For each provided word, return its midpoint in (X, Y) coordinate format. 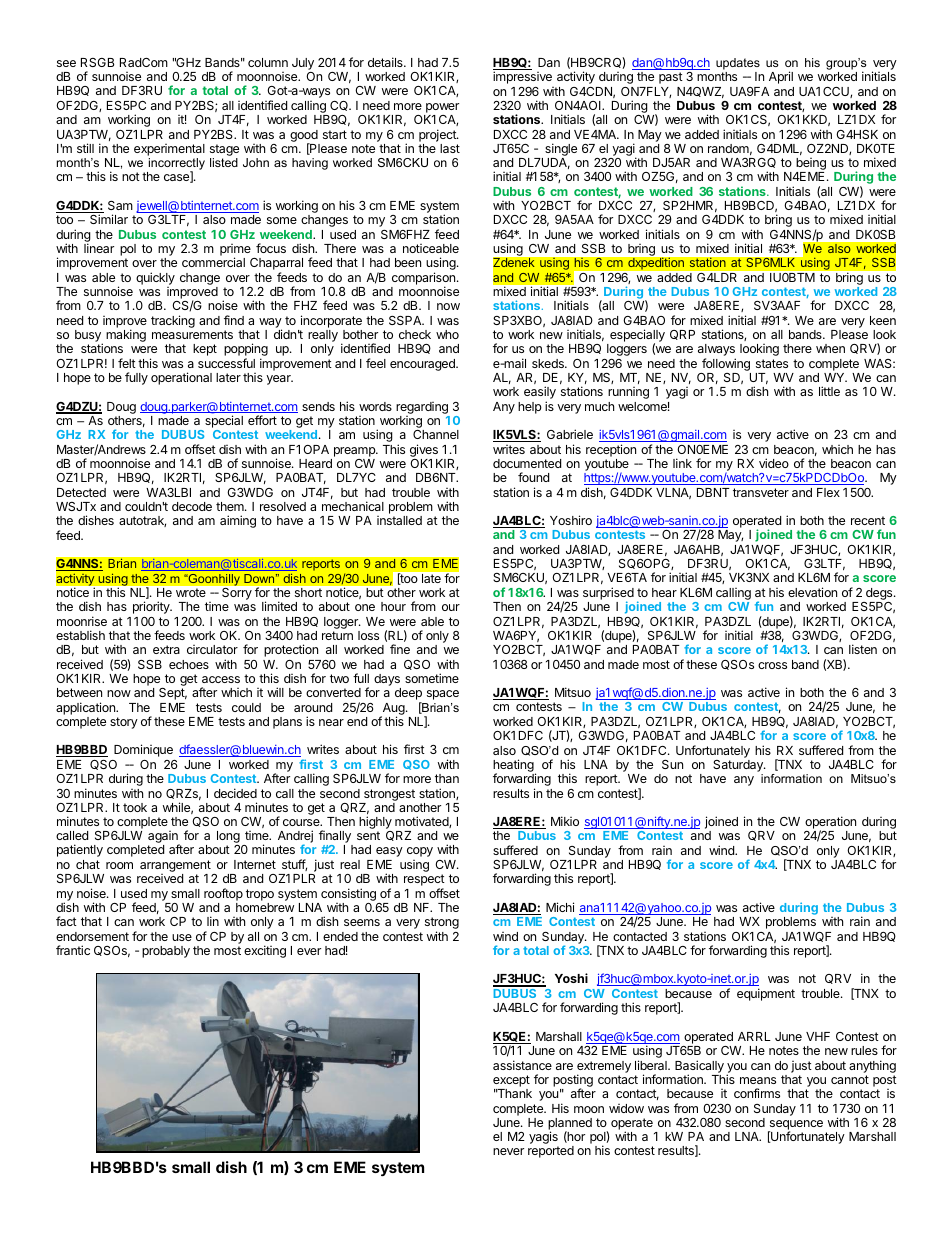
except (511, 1081)
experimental (169, 150)
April (781, 77)
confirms (757, 1093)
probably (166, 952)
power (442, 108)
